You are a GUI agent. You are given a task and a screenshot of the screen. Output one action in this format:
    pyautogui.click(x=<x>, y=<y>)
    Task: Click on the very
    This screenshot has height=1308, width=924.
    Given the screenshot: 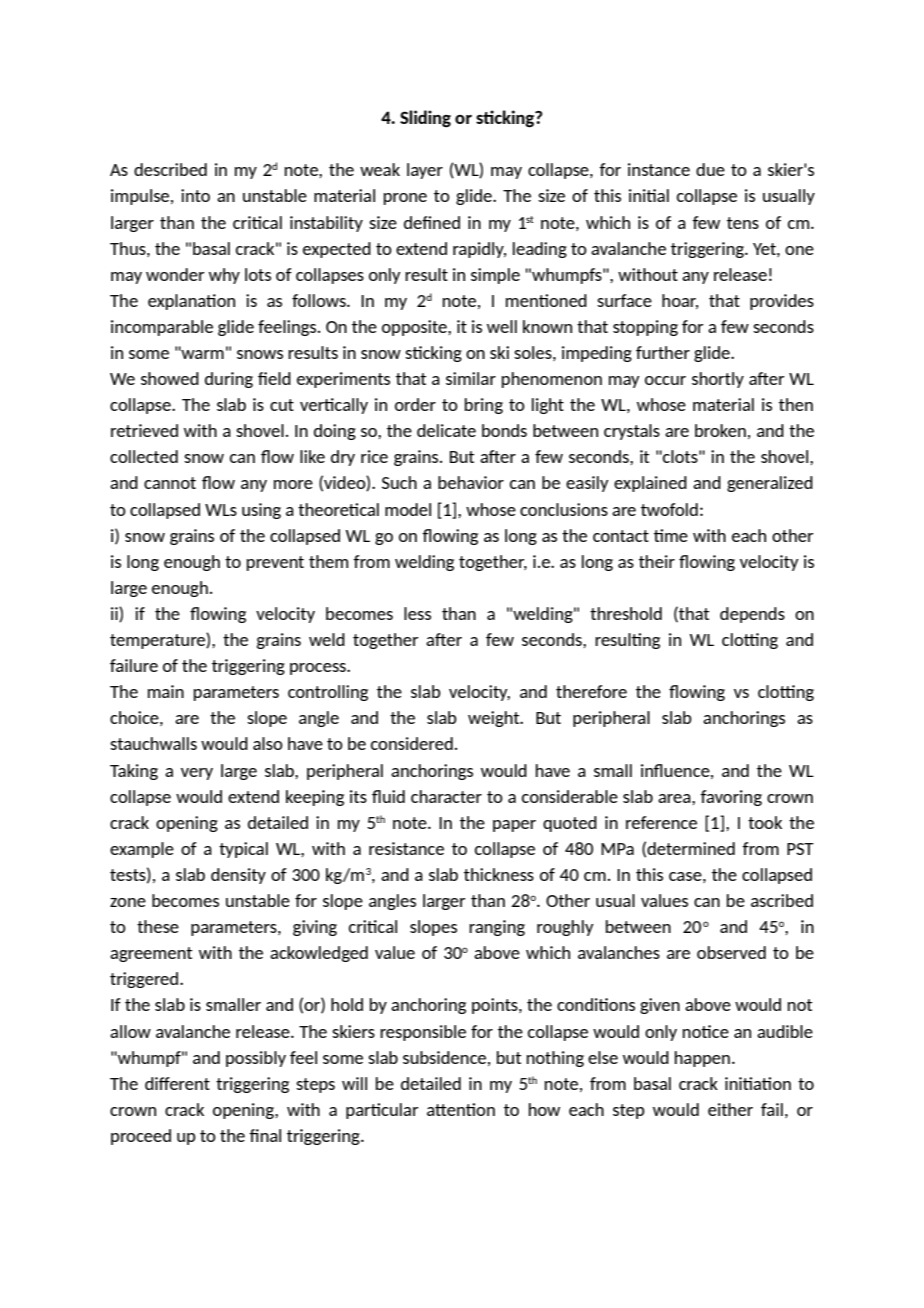 What is the action you would take?
    pyautogui.click(x=197, y=774)
